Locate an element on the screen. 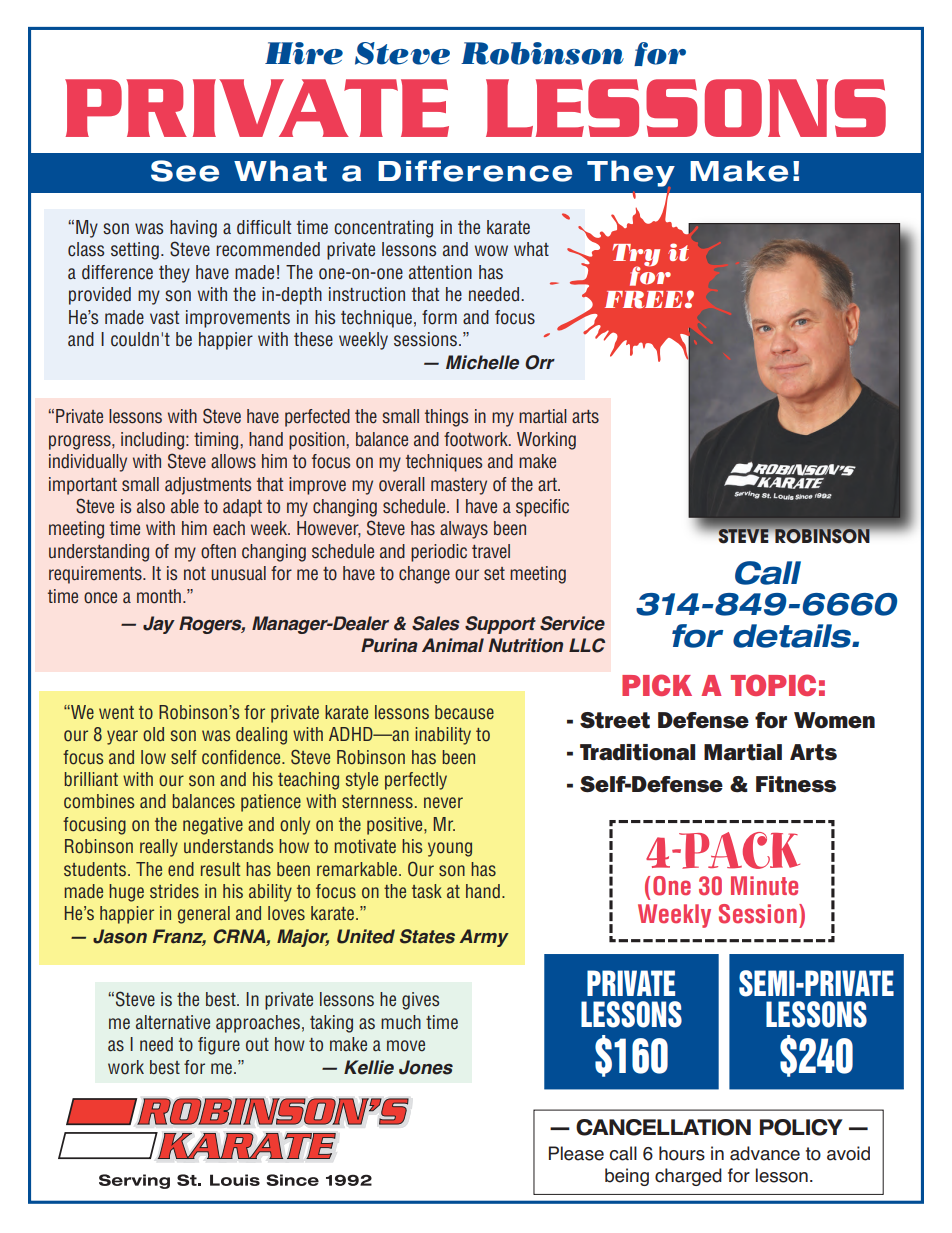  TOPIC is located at coordinates (773, 685).
